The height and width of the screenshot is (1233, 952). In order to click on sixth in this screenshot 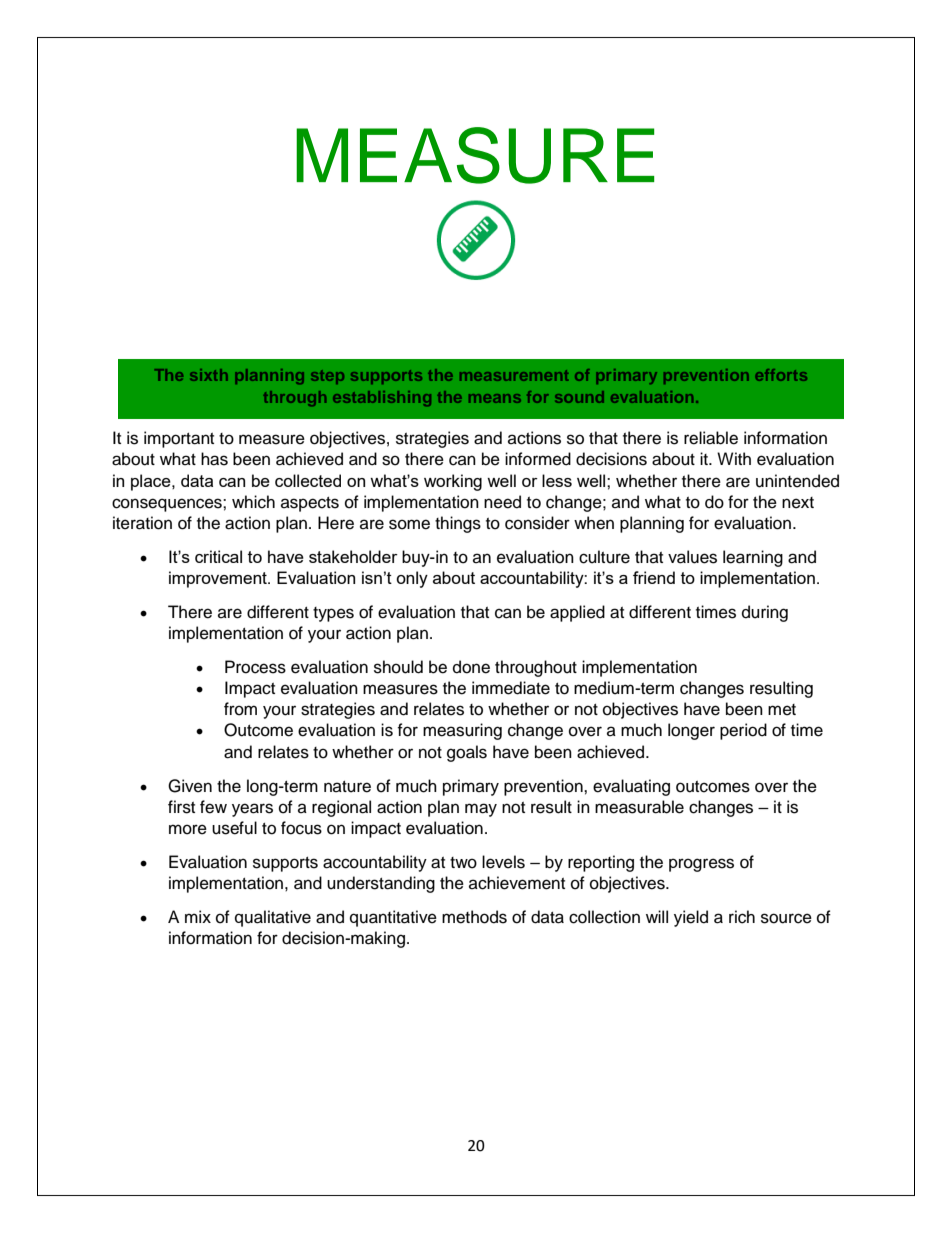, I will do `click(209, 375)`.
